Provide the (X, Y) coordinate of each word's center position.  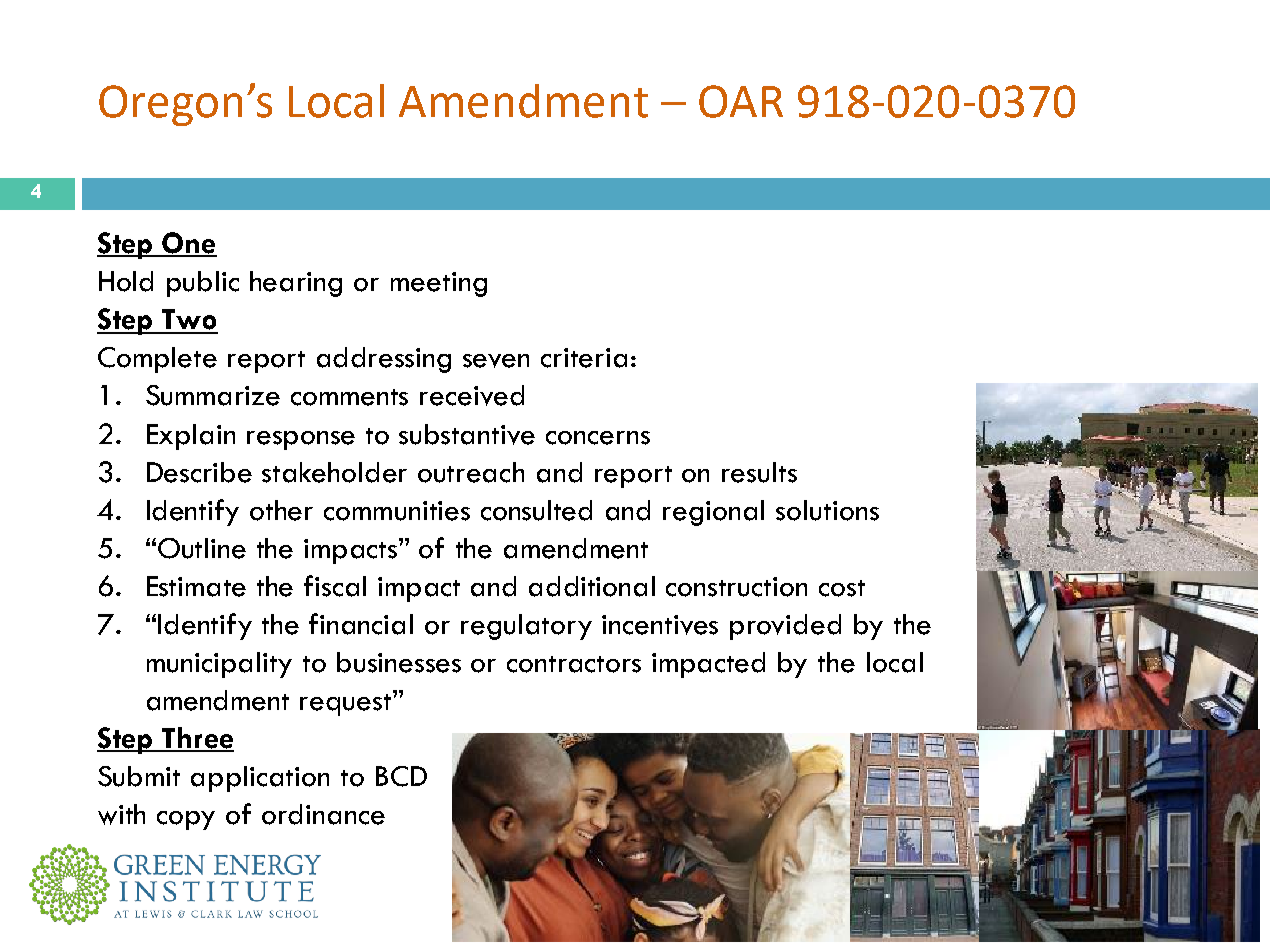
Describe (199, 472)
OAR (741, 101)
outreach (471, 472)
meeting (439, 284)
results (759, 472)
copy (186, 820)
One (188, 244)
